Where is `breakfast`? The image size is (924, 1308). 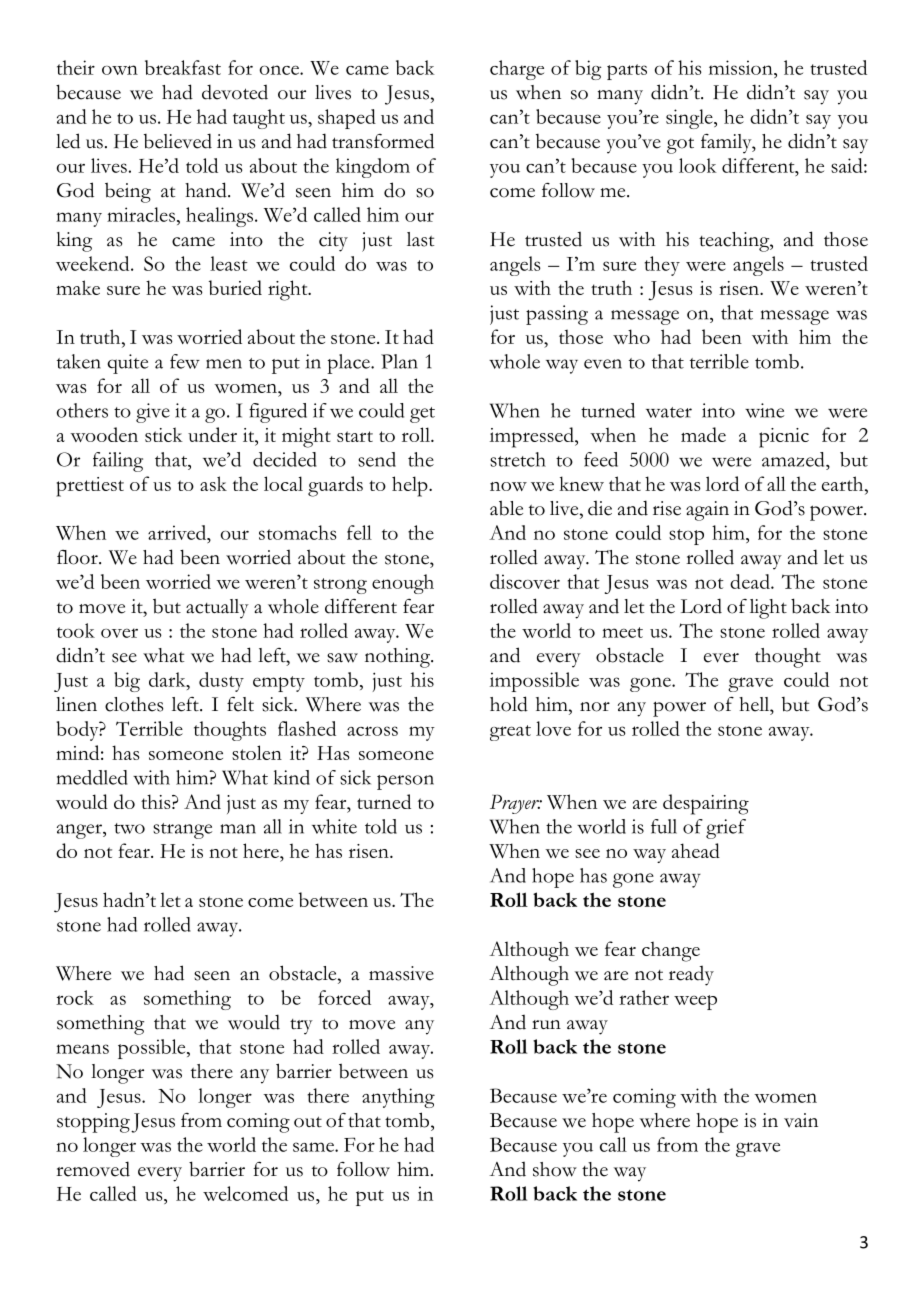
breakfast is located at coordinates (183, 67).
